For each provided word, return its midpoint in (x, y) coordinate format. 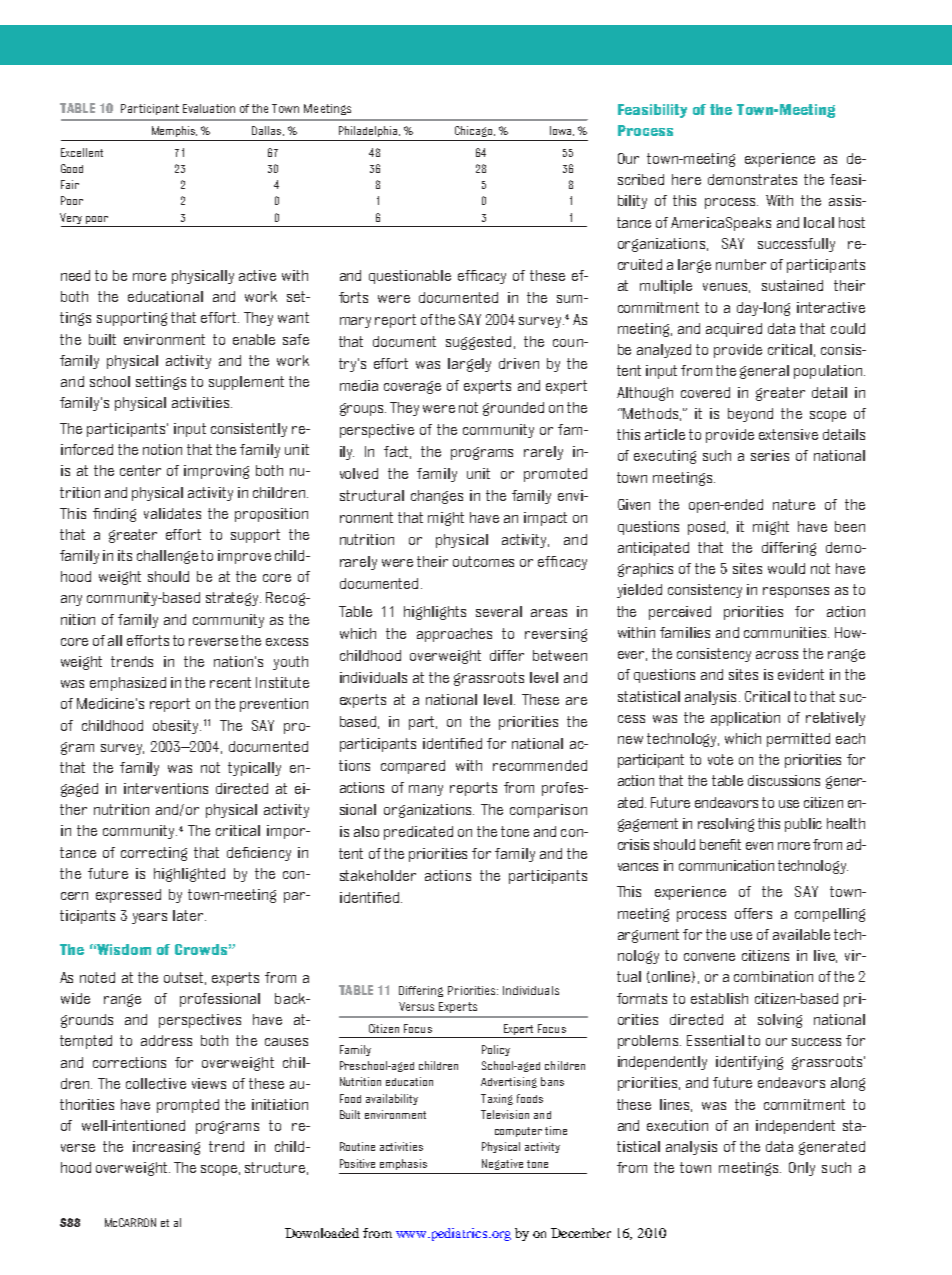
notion (162, 449)
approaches (454, 635)
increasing (166, 1148)
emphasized (128, 684)
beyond (750, 415)
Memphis (174, 131)
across (777, 655)
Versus (416, 1006)
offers (753, 913)
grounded (513, 409)
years (149, 918)
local (819, 222)
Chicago (475, 131)
